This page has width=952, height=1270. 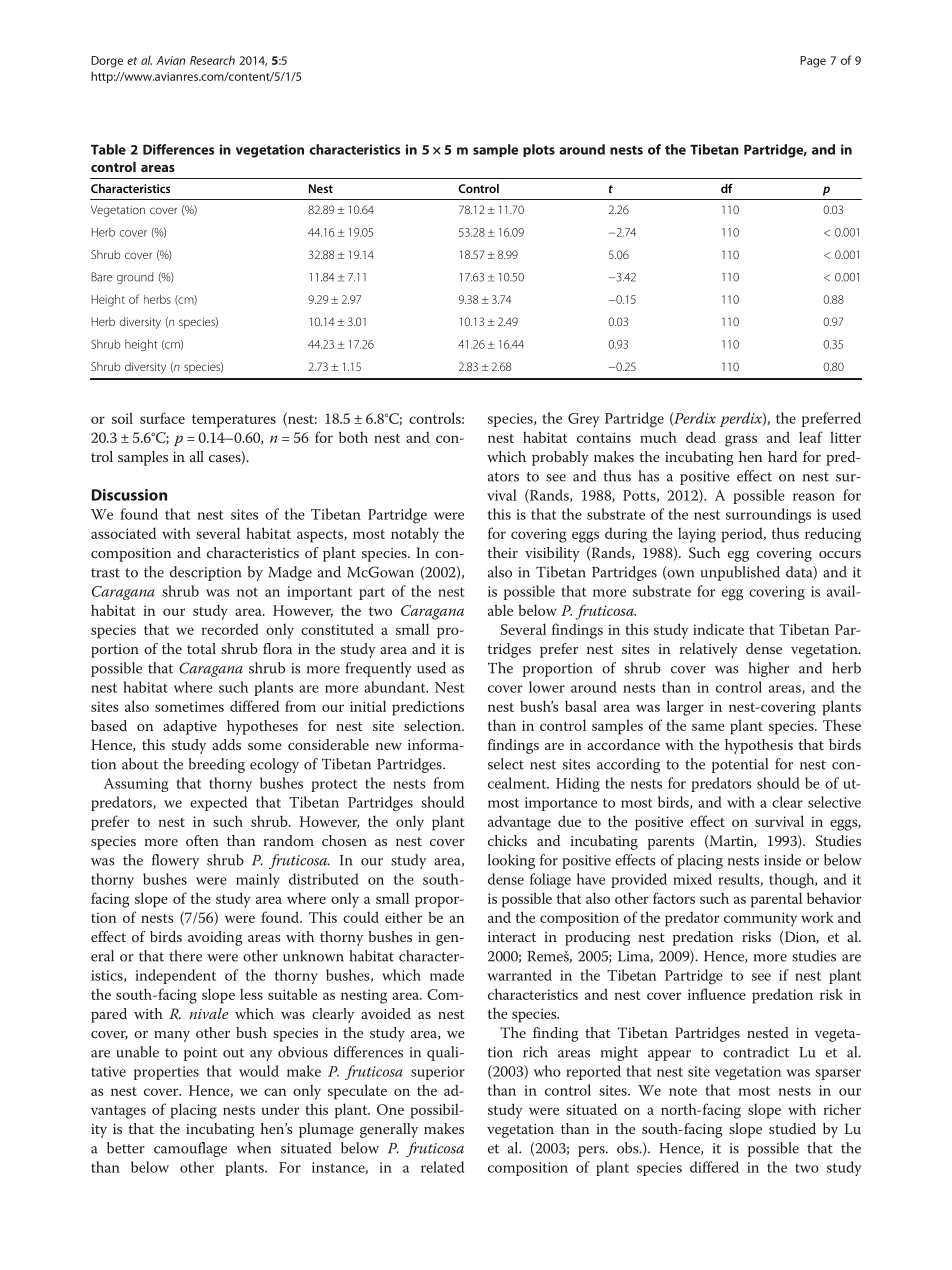 What do you see at coordinates (202, 840) in the page?
I see `often` at bounding box center [202, 840].
